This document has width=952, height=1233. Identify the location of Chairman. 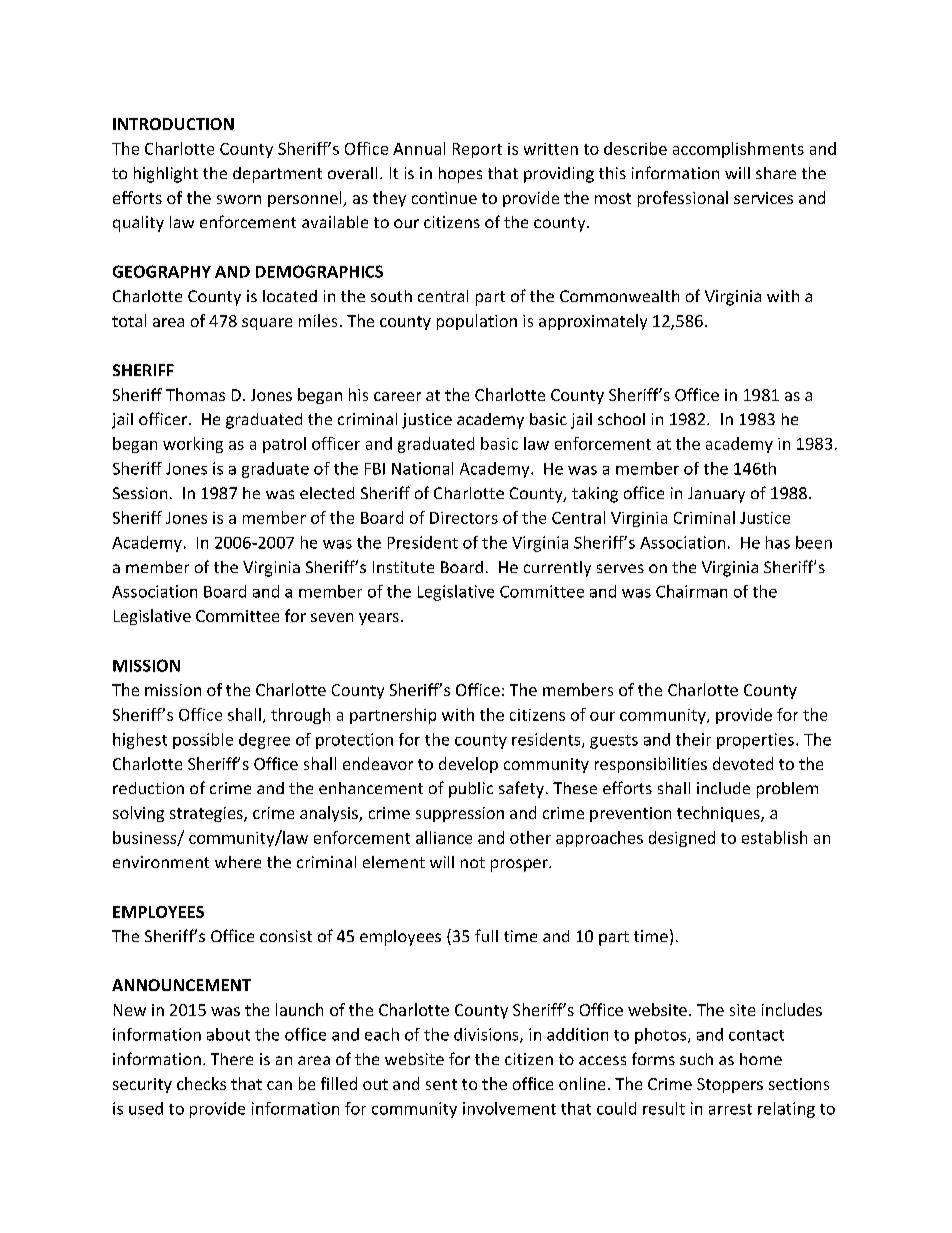
(691, 591).
